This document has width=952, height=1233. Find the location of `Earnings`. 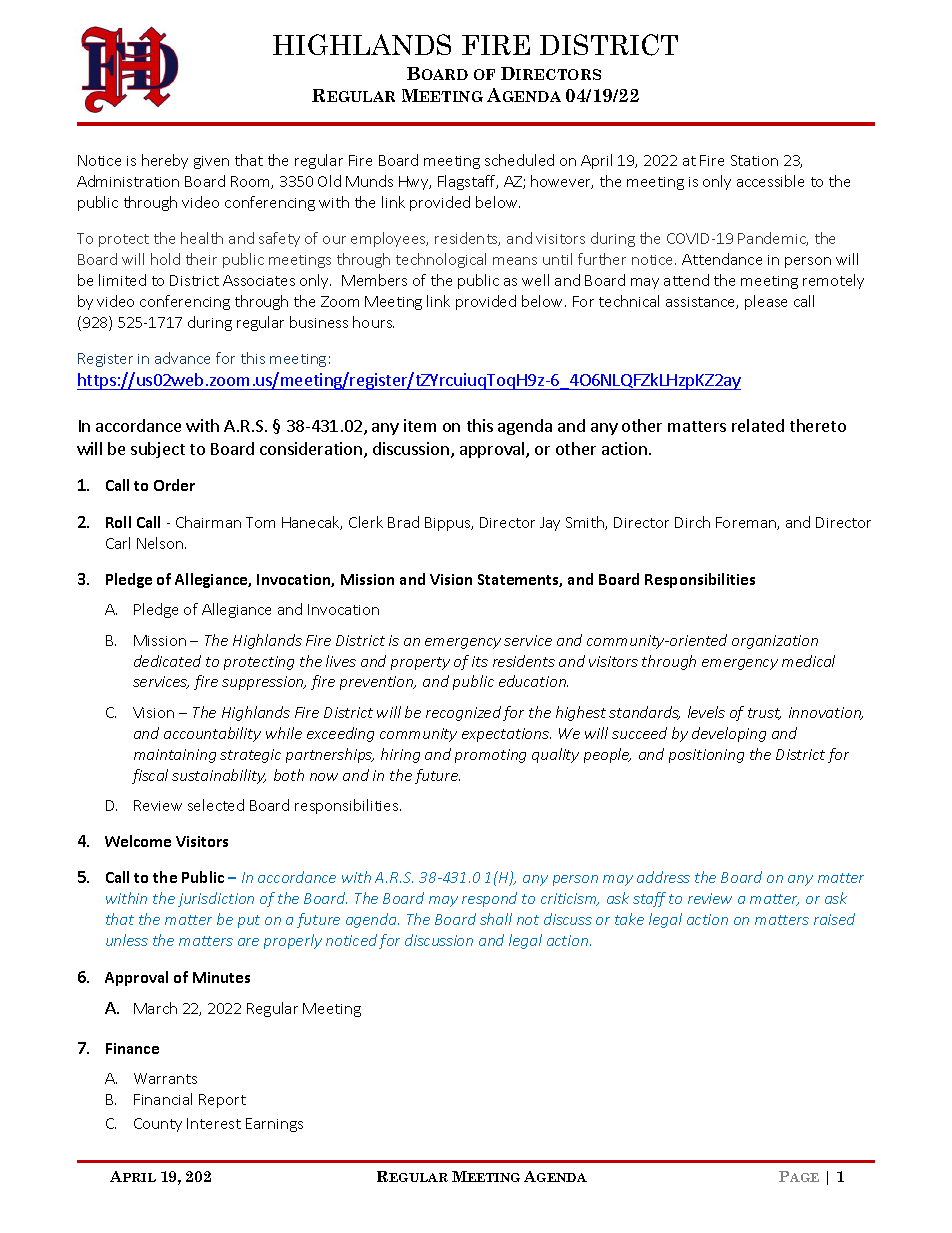

Earnings is located at coordinates (274, 1125).
